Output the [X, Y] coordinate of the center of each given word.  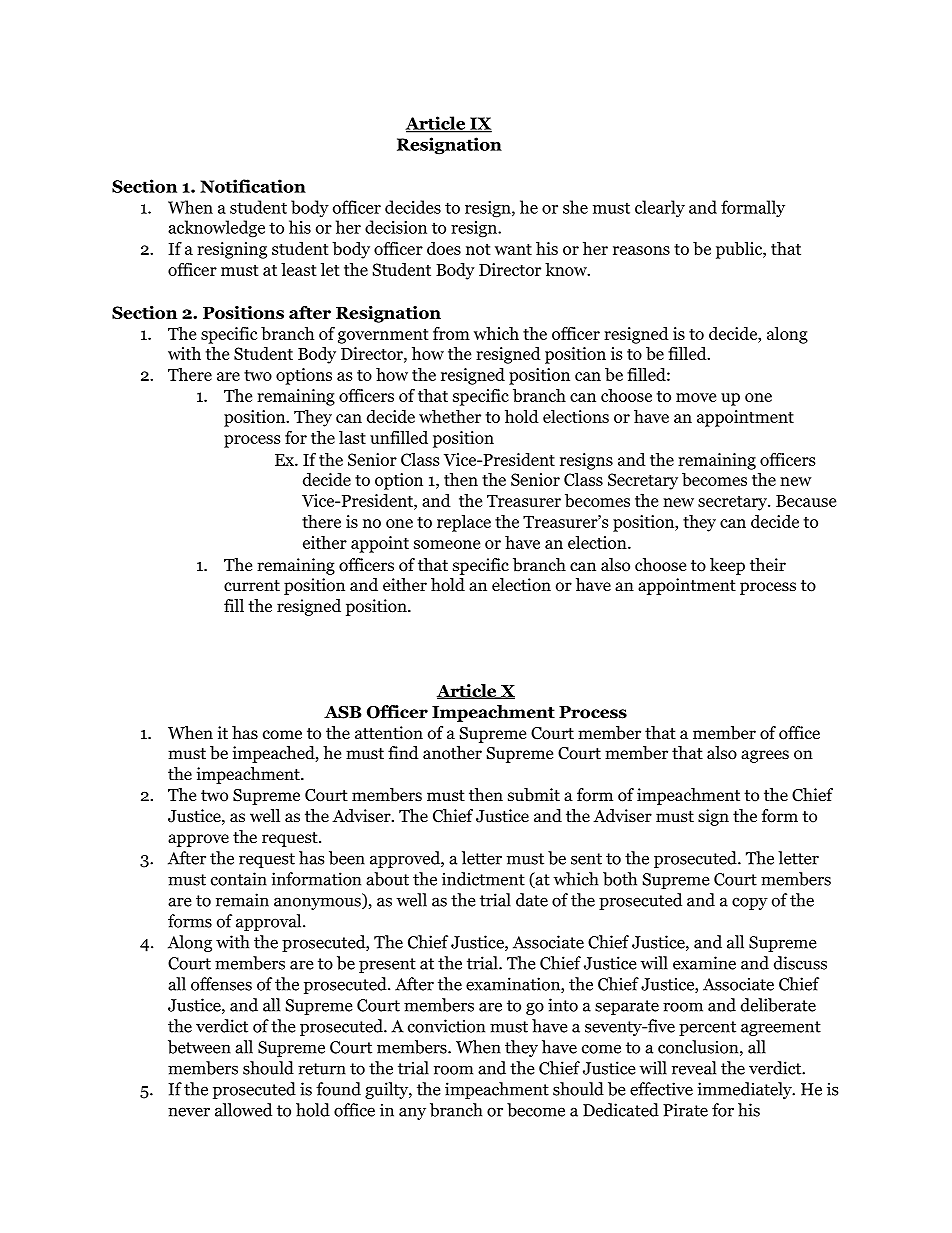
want [513, 249]
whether [450, 416]
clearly [660, 208]
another [452, 753]
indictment [483, 879]
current [252, 585]
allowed [243, 1110]
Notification [253, 186]
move [696, 397]
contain [239, 879]
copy [750, 903]
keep [727, 566]
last [352, 437]
